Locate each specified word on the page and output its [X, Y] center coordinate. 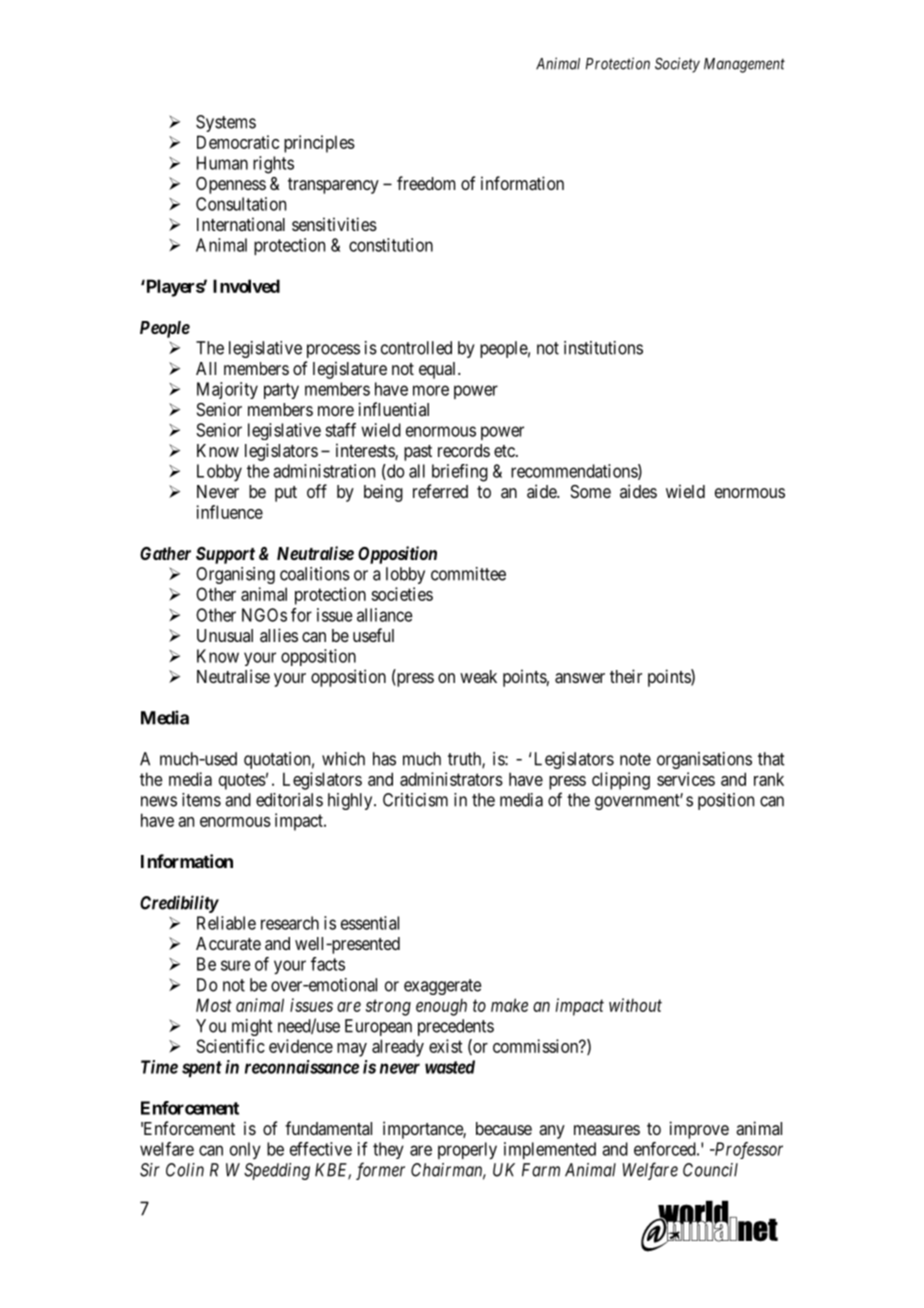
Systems [226, 123]
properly [467, 1150]
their [626, 676]
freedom [426, 183]
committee [468, 574]
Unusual [225, 635]
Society [677, 65]
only [245, 1150]
